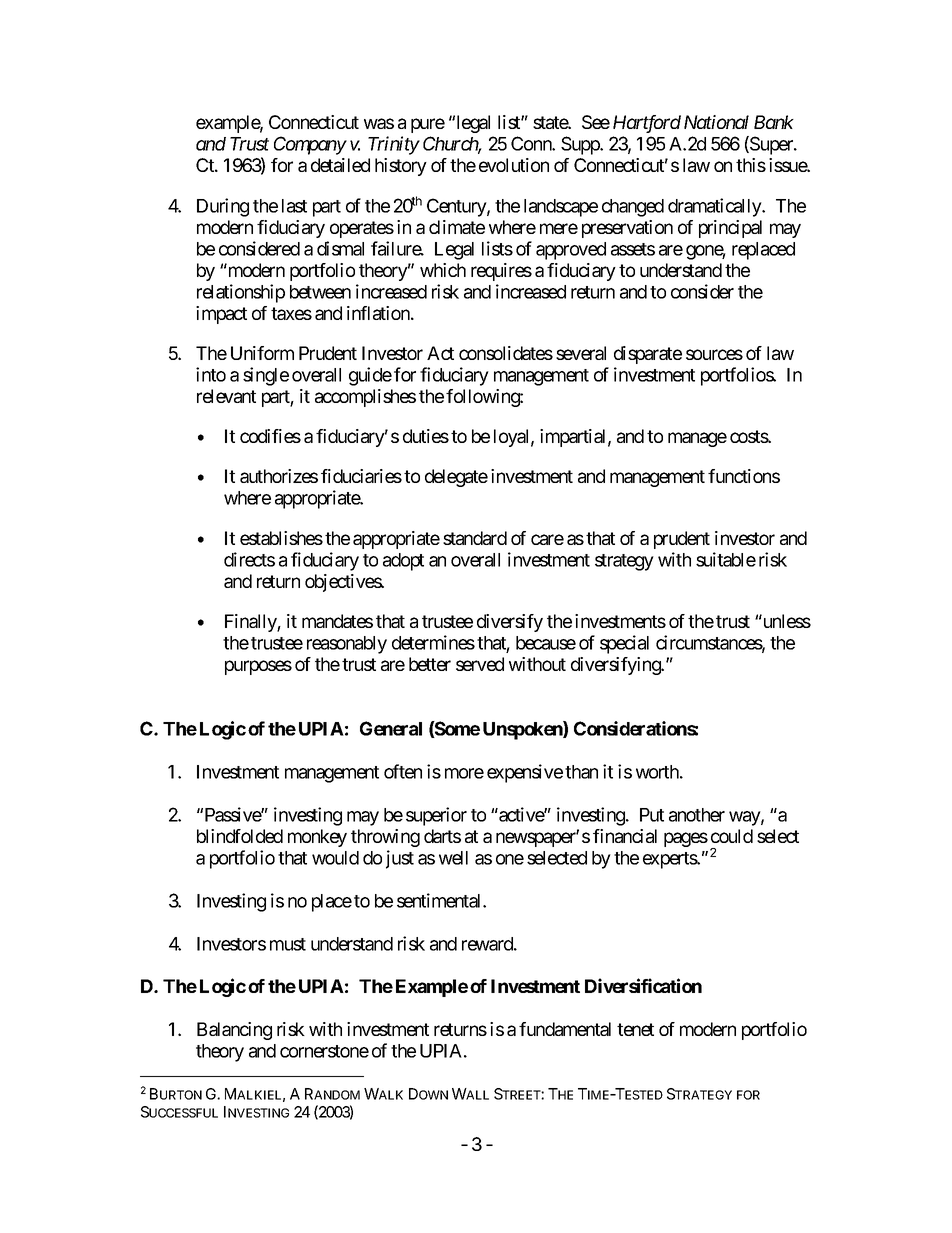 The width and height of the screenshot is (952, 1233). Describe the element at coordinates (714, 354) in the screenshot. I see `sources` at that location.
